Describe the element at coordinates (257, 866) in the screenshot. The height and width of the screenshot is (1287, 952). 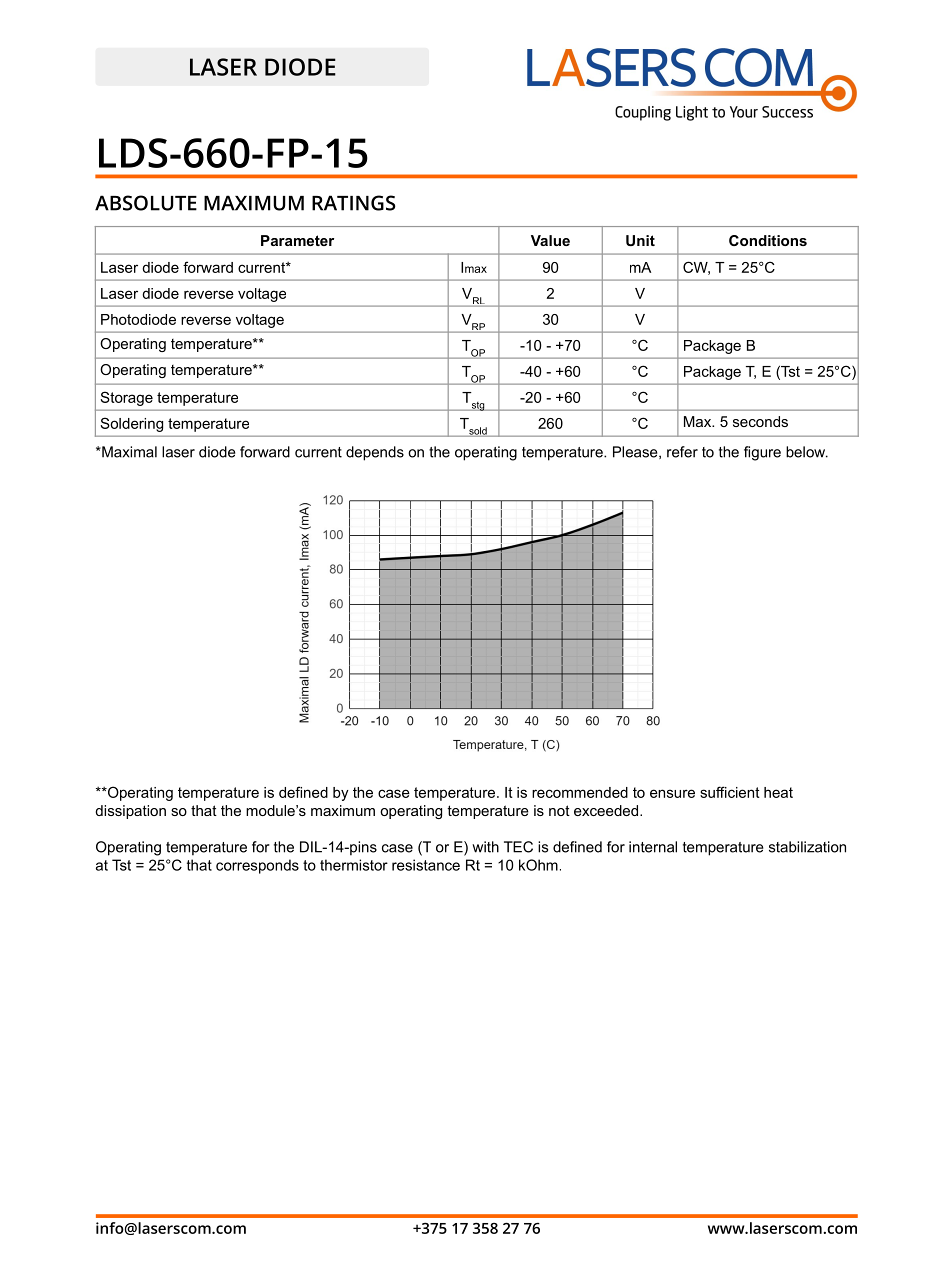
I see `corresponds` at that location.
